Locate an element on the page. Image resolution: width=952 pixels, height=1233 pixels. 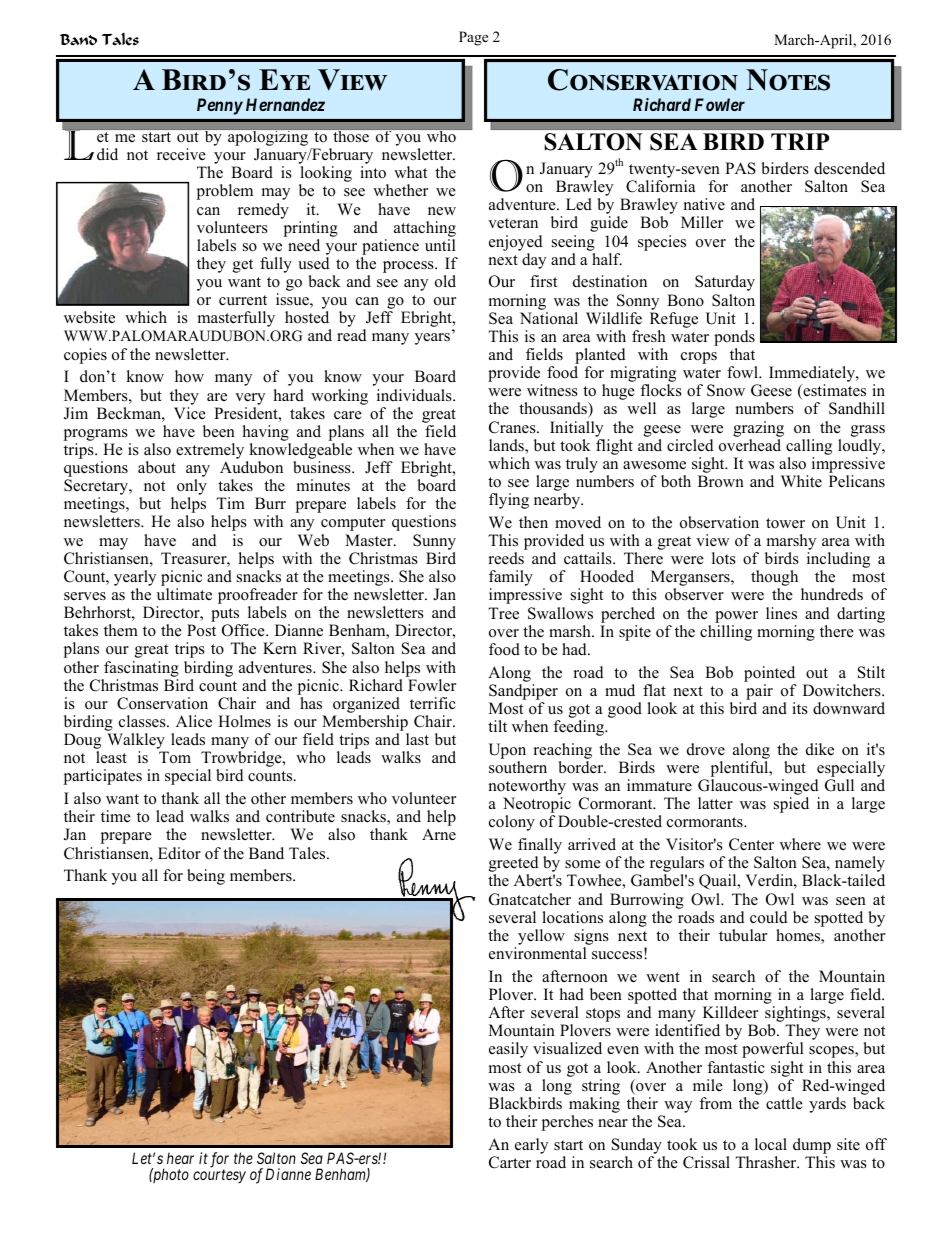
Page is located at coordinates (473, 38).
